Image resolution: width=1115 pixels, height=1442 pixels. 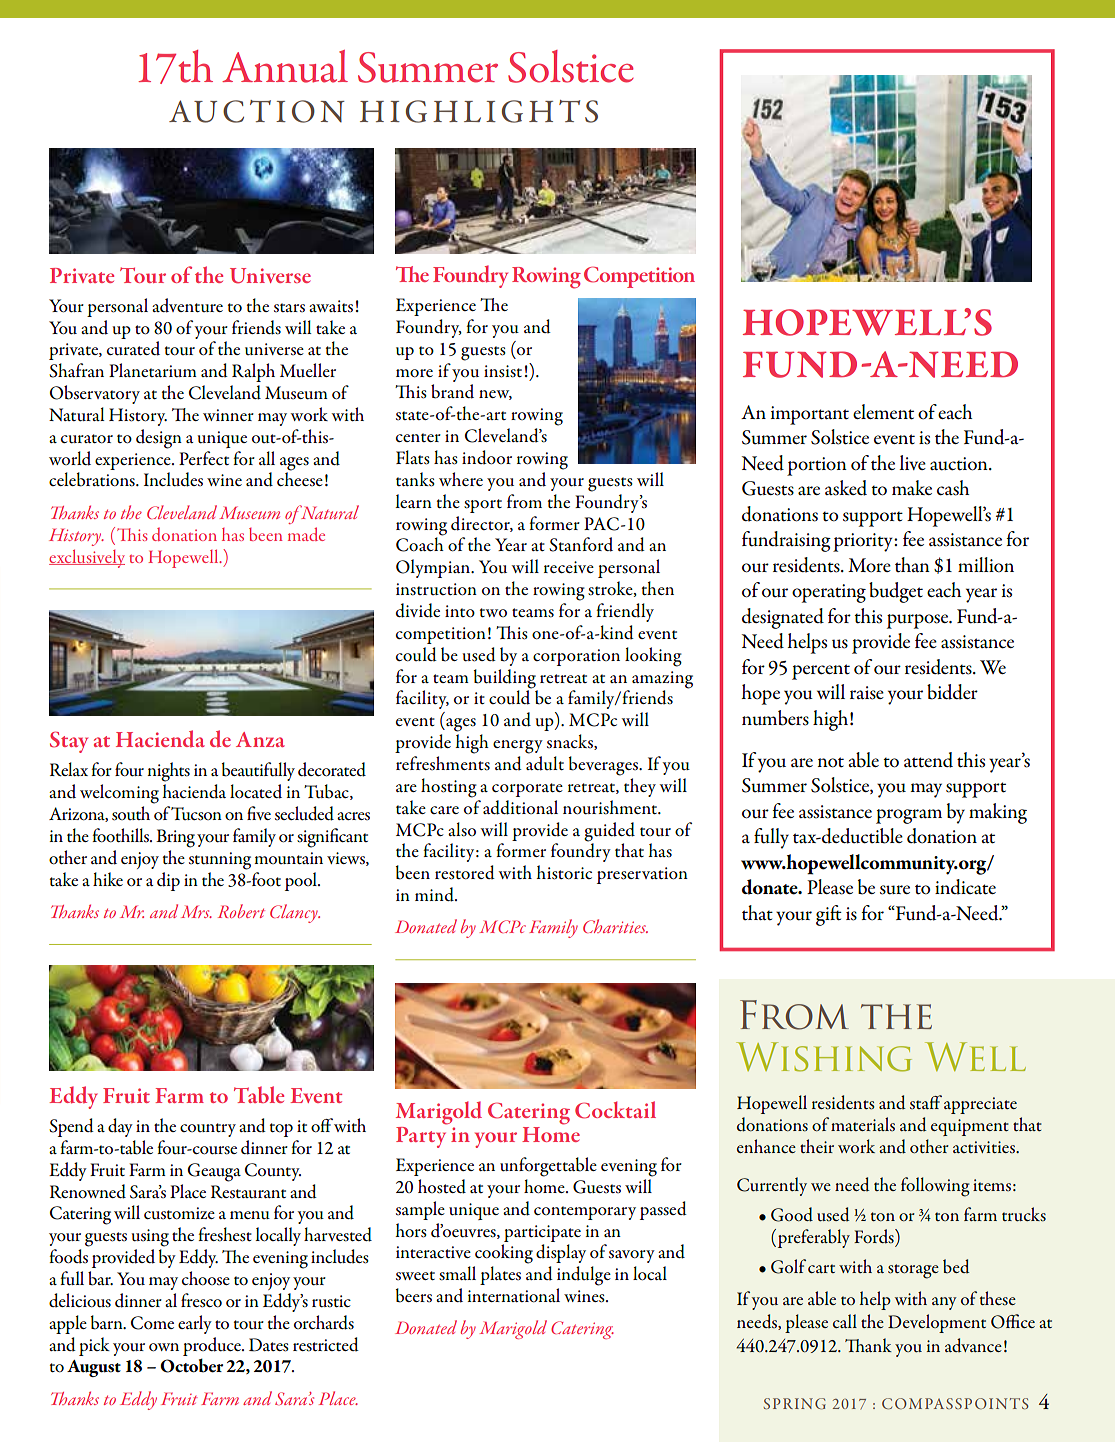 I want to click on awaits, so click(x=331, y=306).
